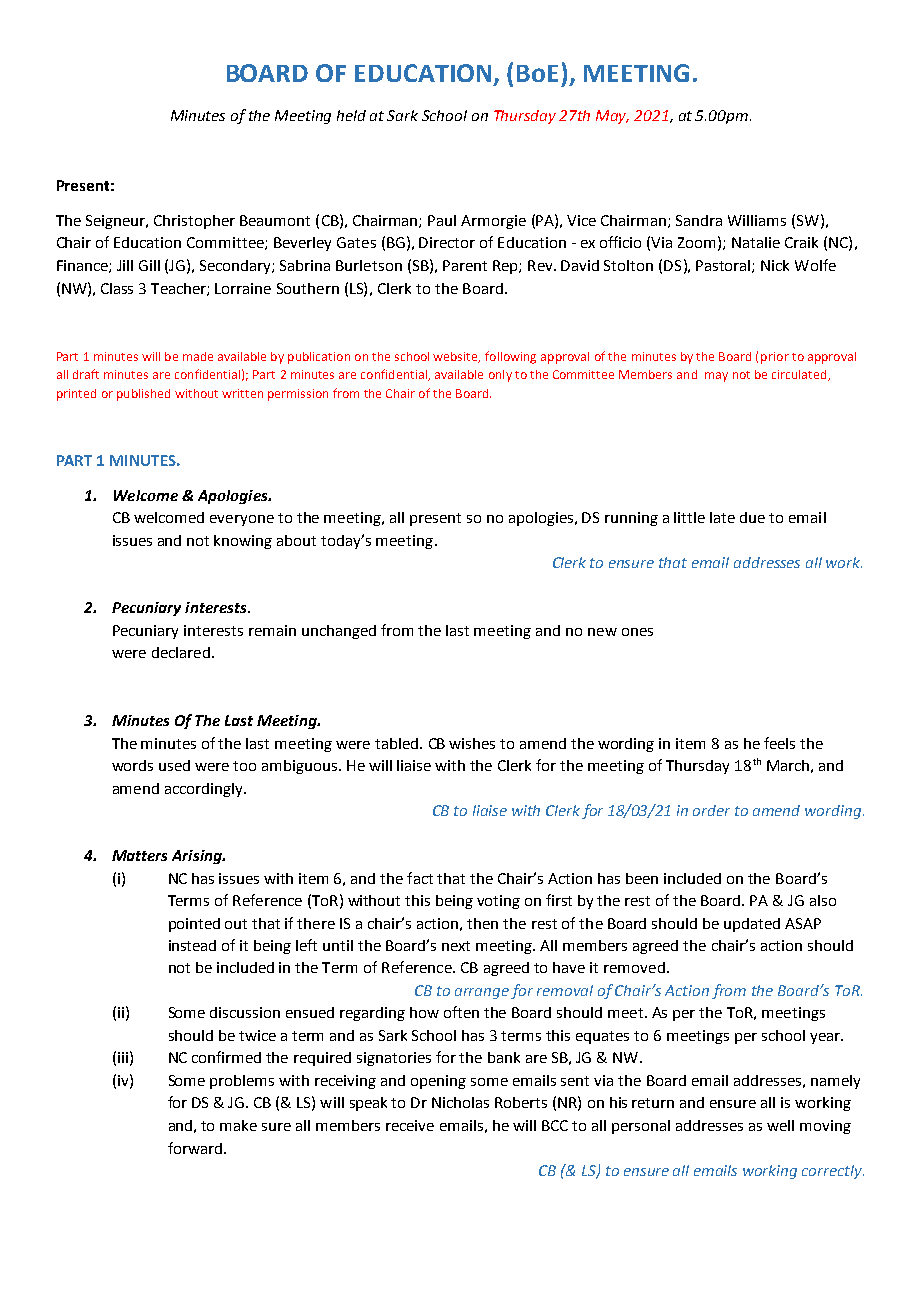  Describe the element at coordinates (195, 1148) in the page. I see `forward` at that location.
